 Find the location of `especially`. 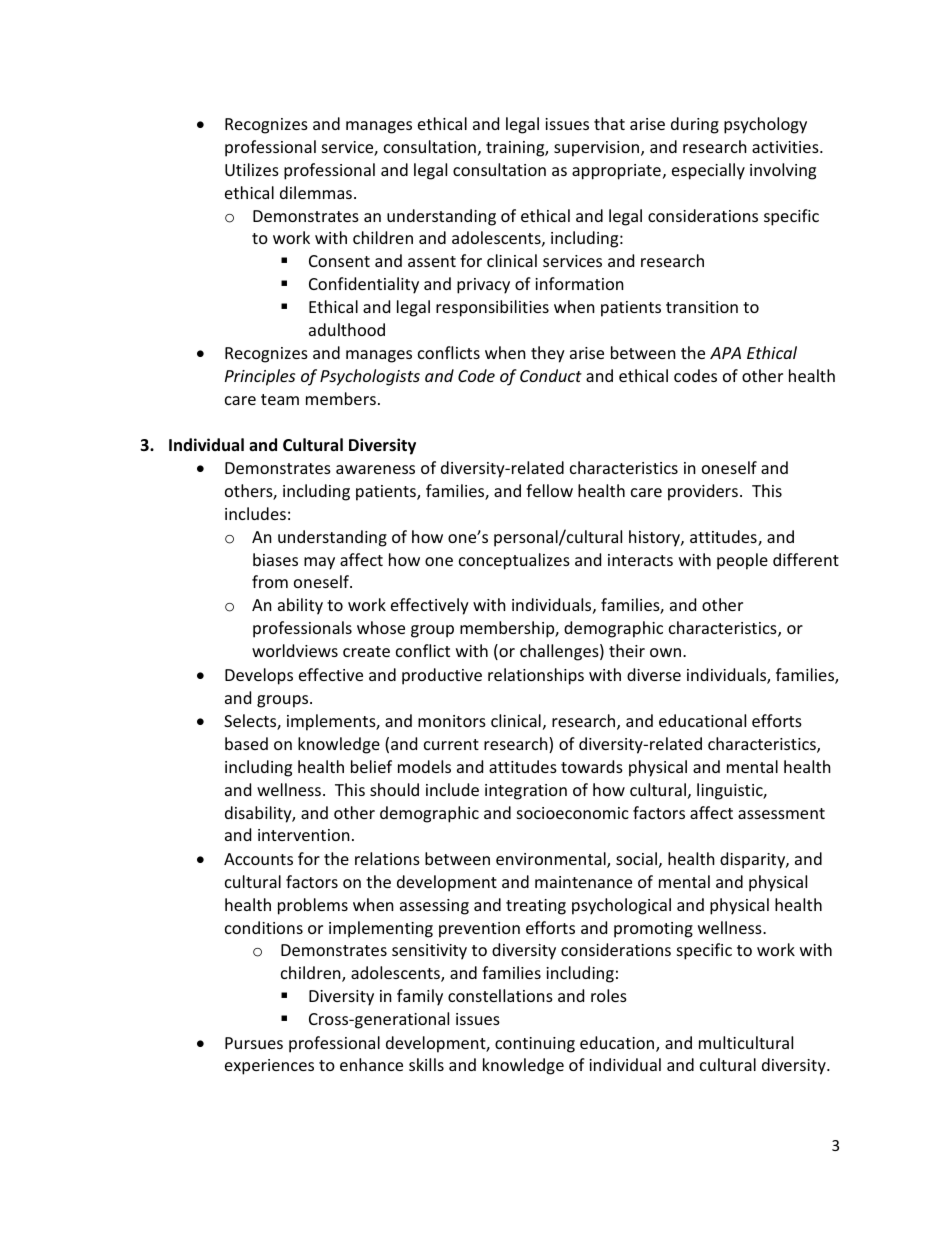

especially is located at coordinates (708, 171).
